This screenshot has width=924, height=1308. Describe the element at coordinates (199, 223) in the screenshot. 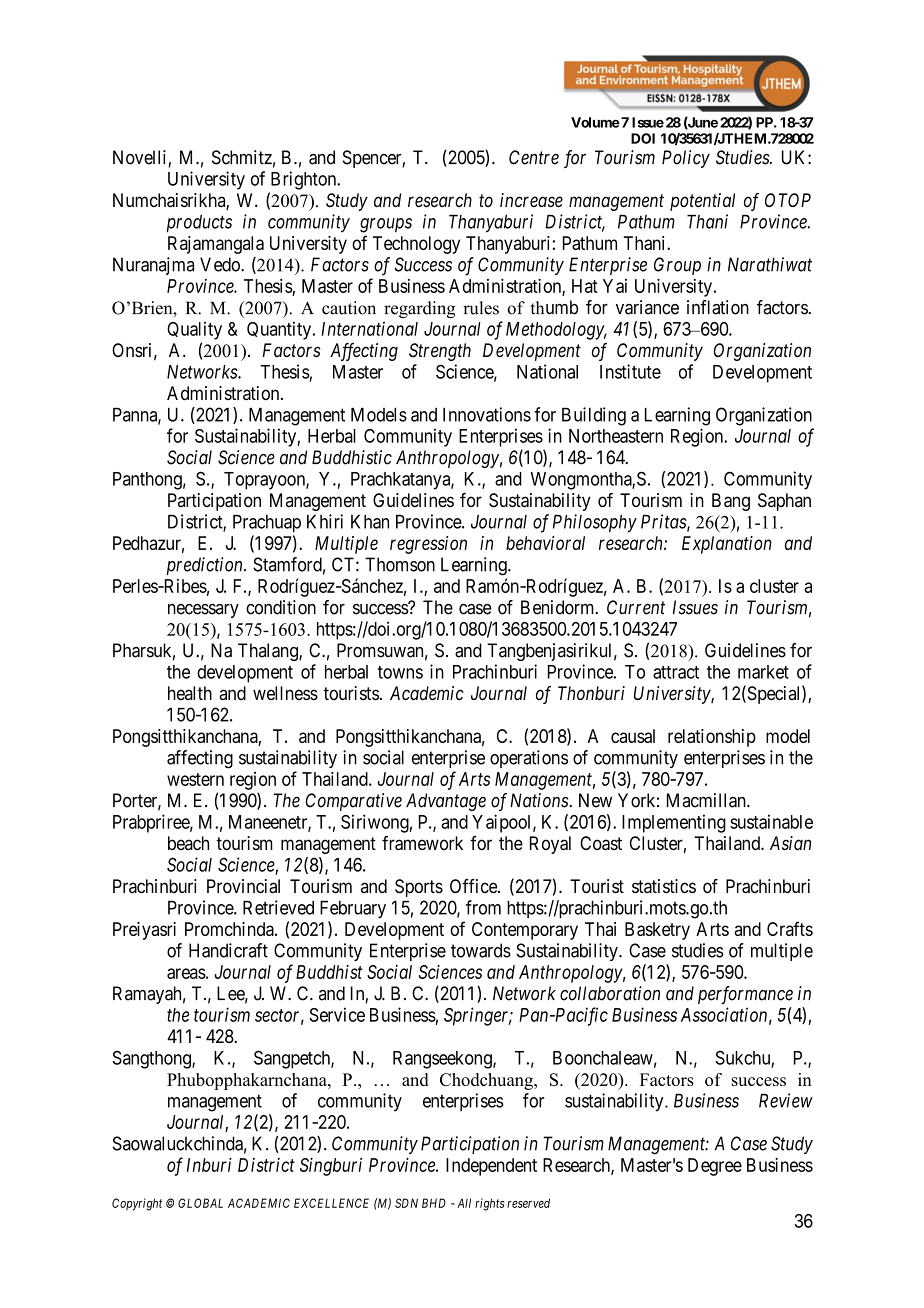

I see `products` at that location.
